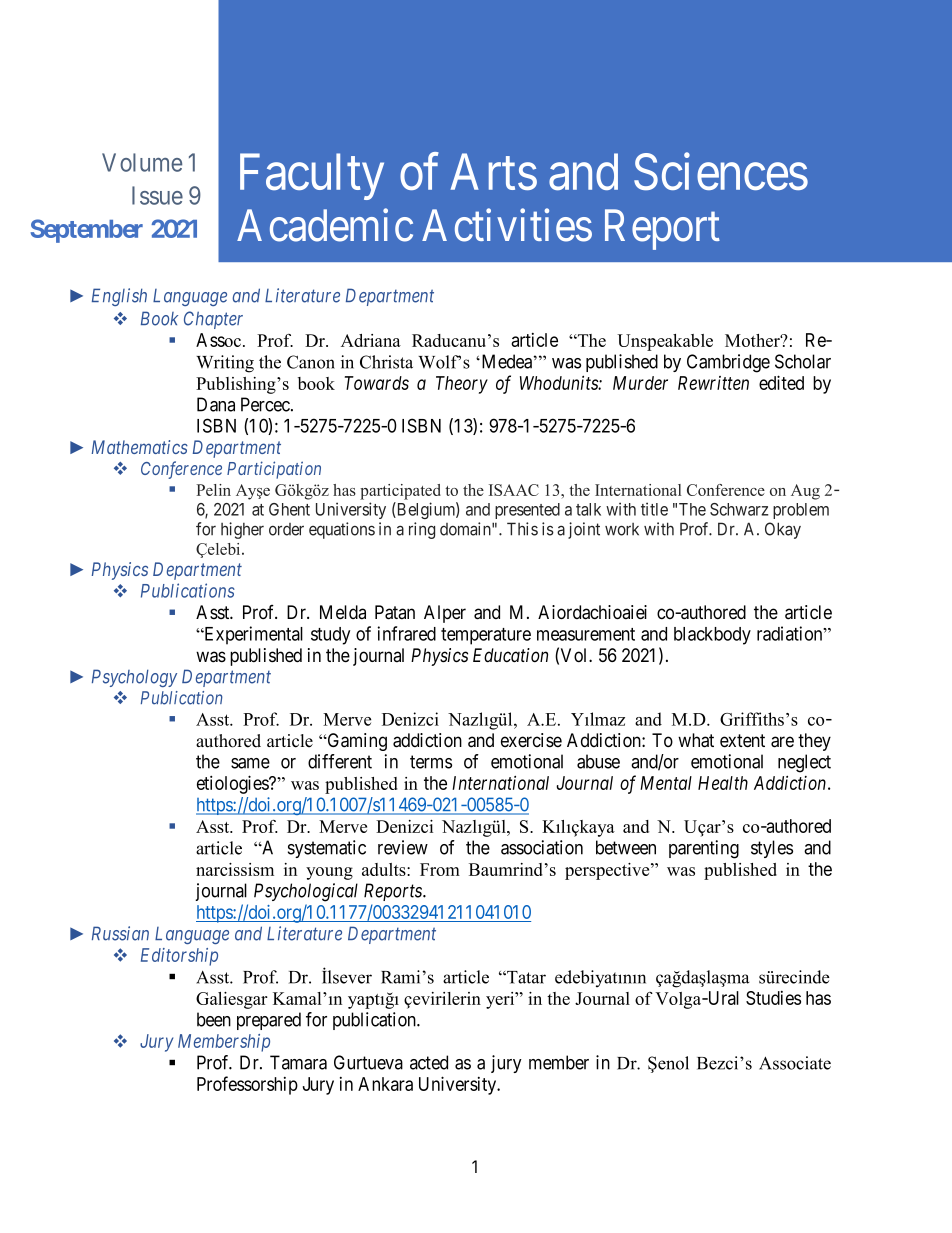  Describe the element at coordinates (713, 383) in the screenshot. I see `Rewritten` at that location.
